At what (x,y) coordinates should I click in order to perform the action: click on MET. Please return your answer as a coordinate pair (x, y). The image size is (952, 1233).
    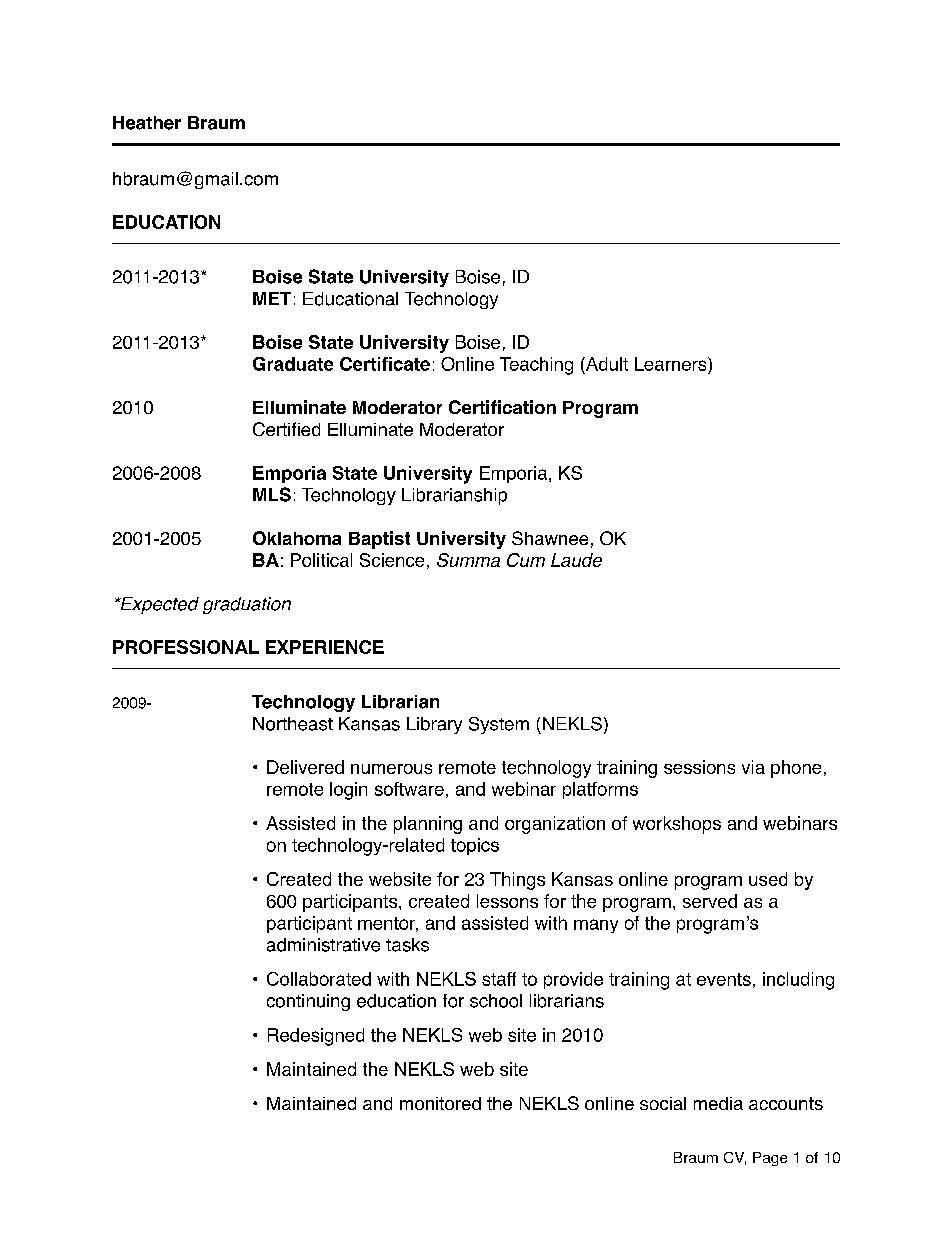
    Looking at the image, I should click on (272, 298).
